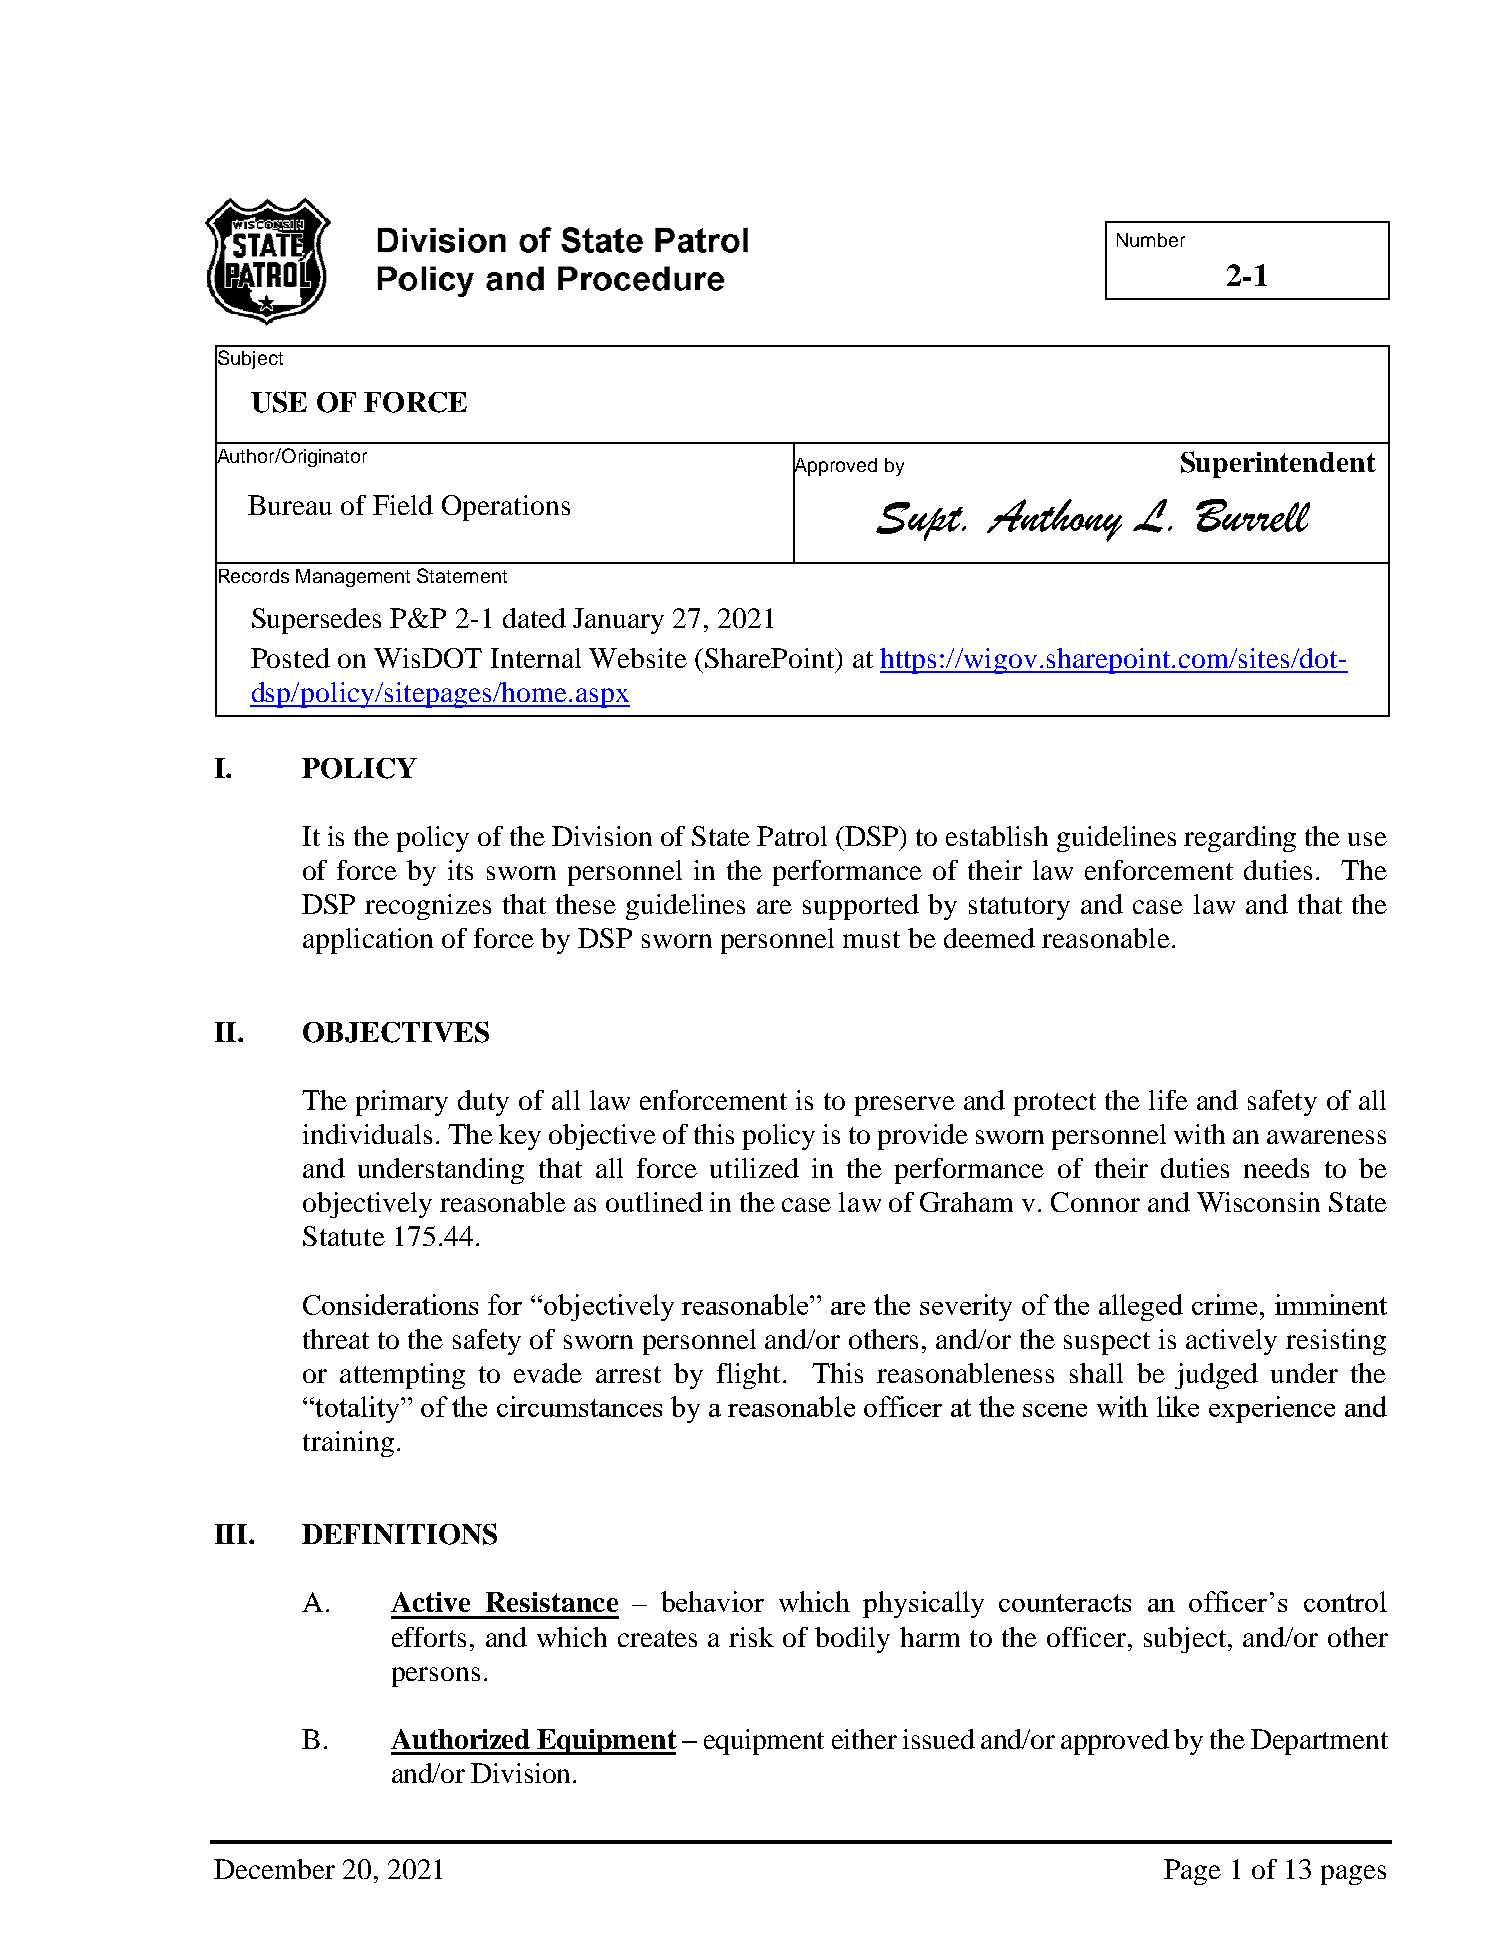 Image resolution: width=1512 pixels, height=1956 pixels. What do you see at coordinates (905, 1106) in the page?
I see `preserve` at bounding box center [905, 1106].
